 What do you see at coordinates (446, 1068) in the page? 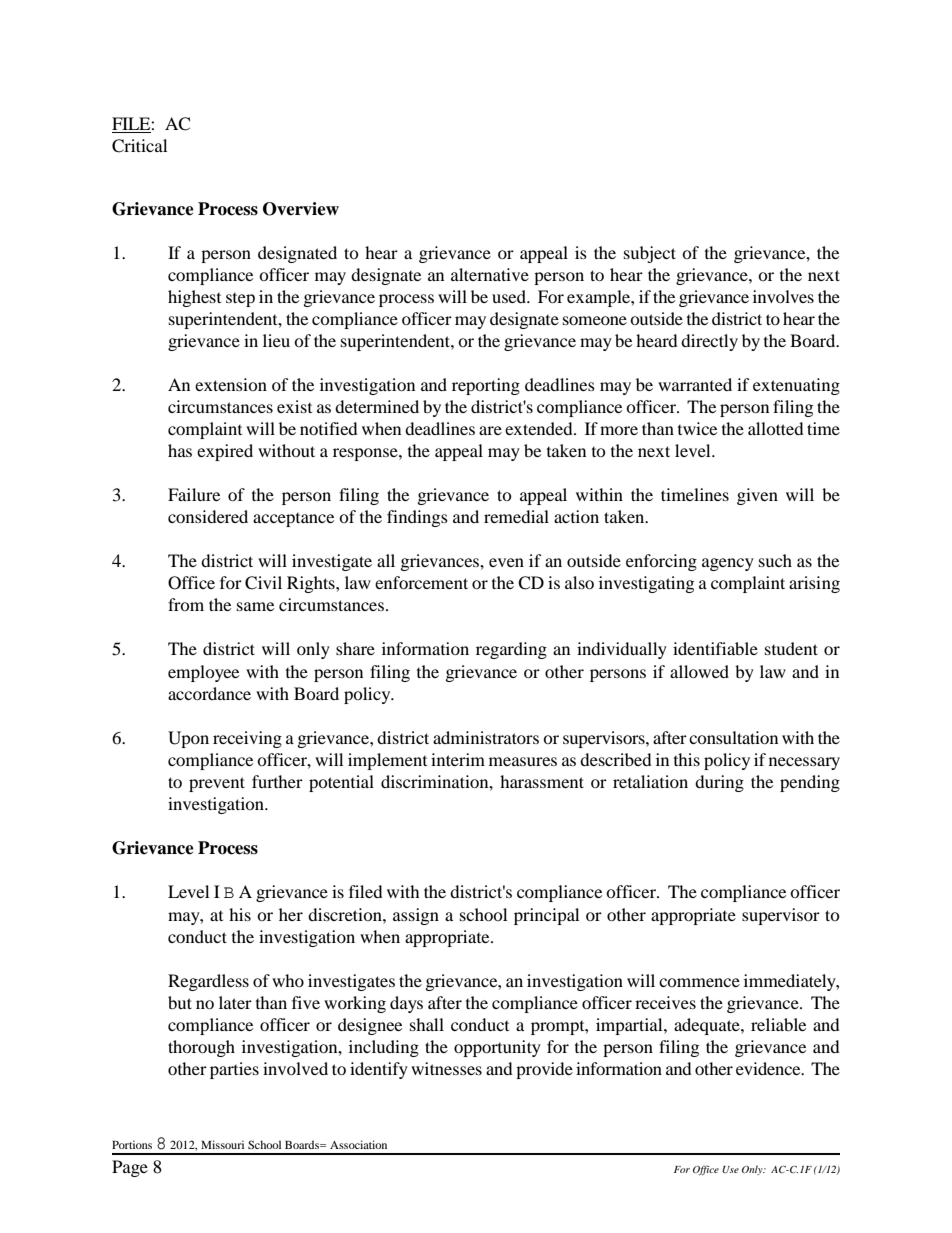
I see `witnesses` at bounding box center [446, 1068].
